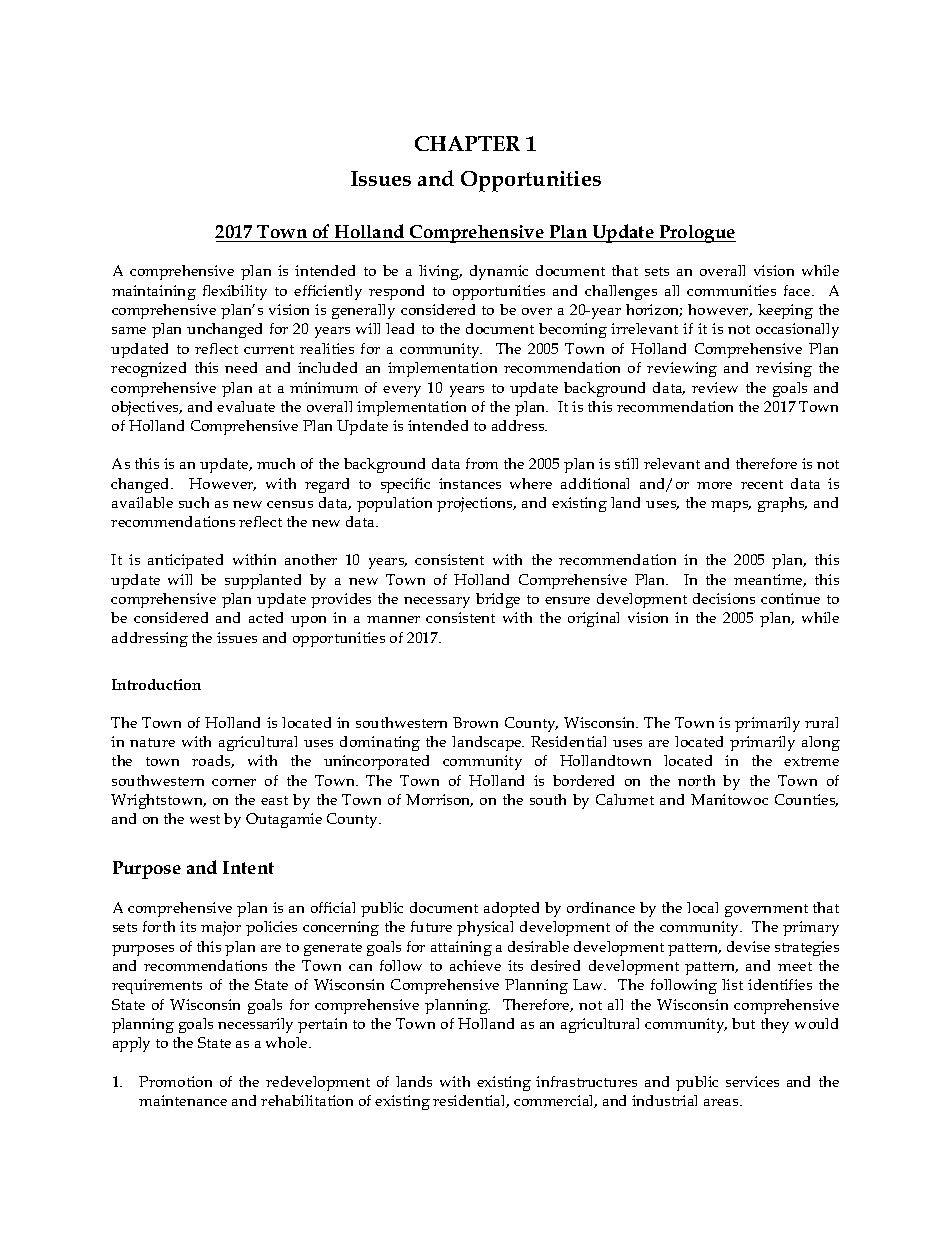 This image has height=1233, width=952. What do you see at coordinates (482, 463) in the image?
I see `from` at bounding box center [482, 463].
